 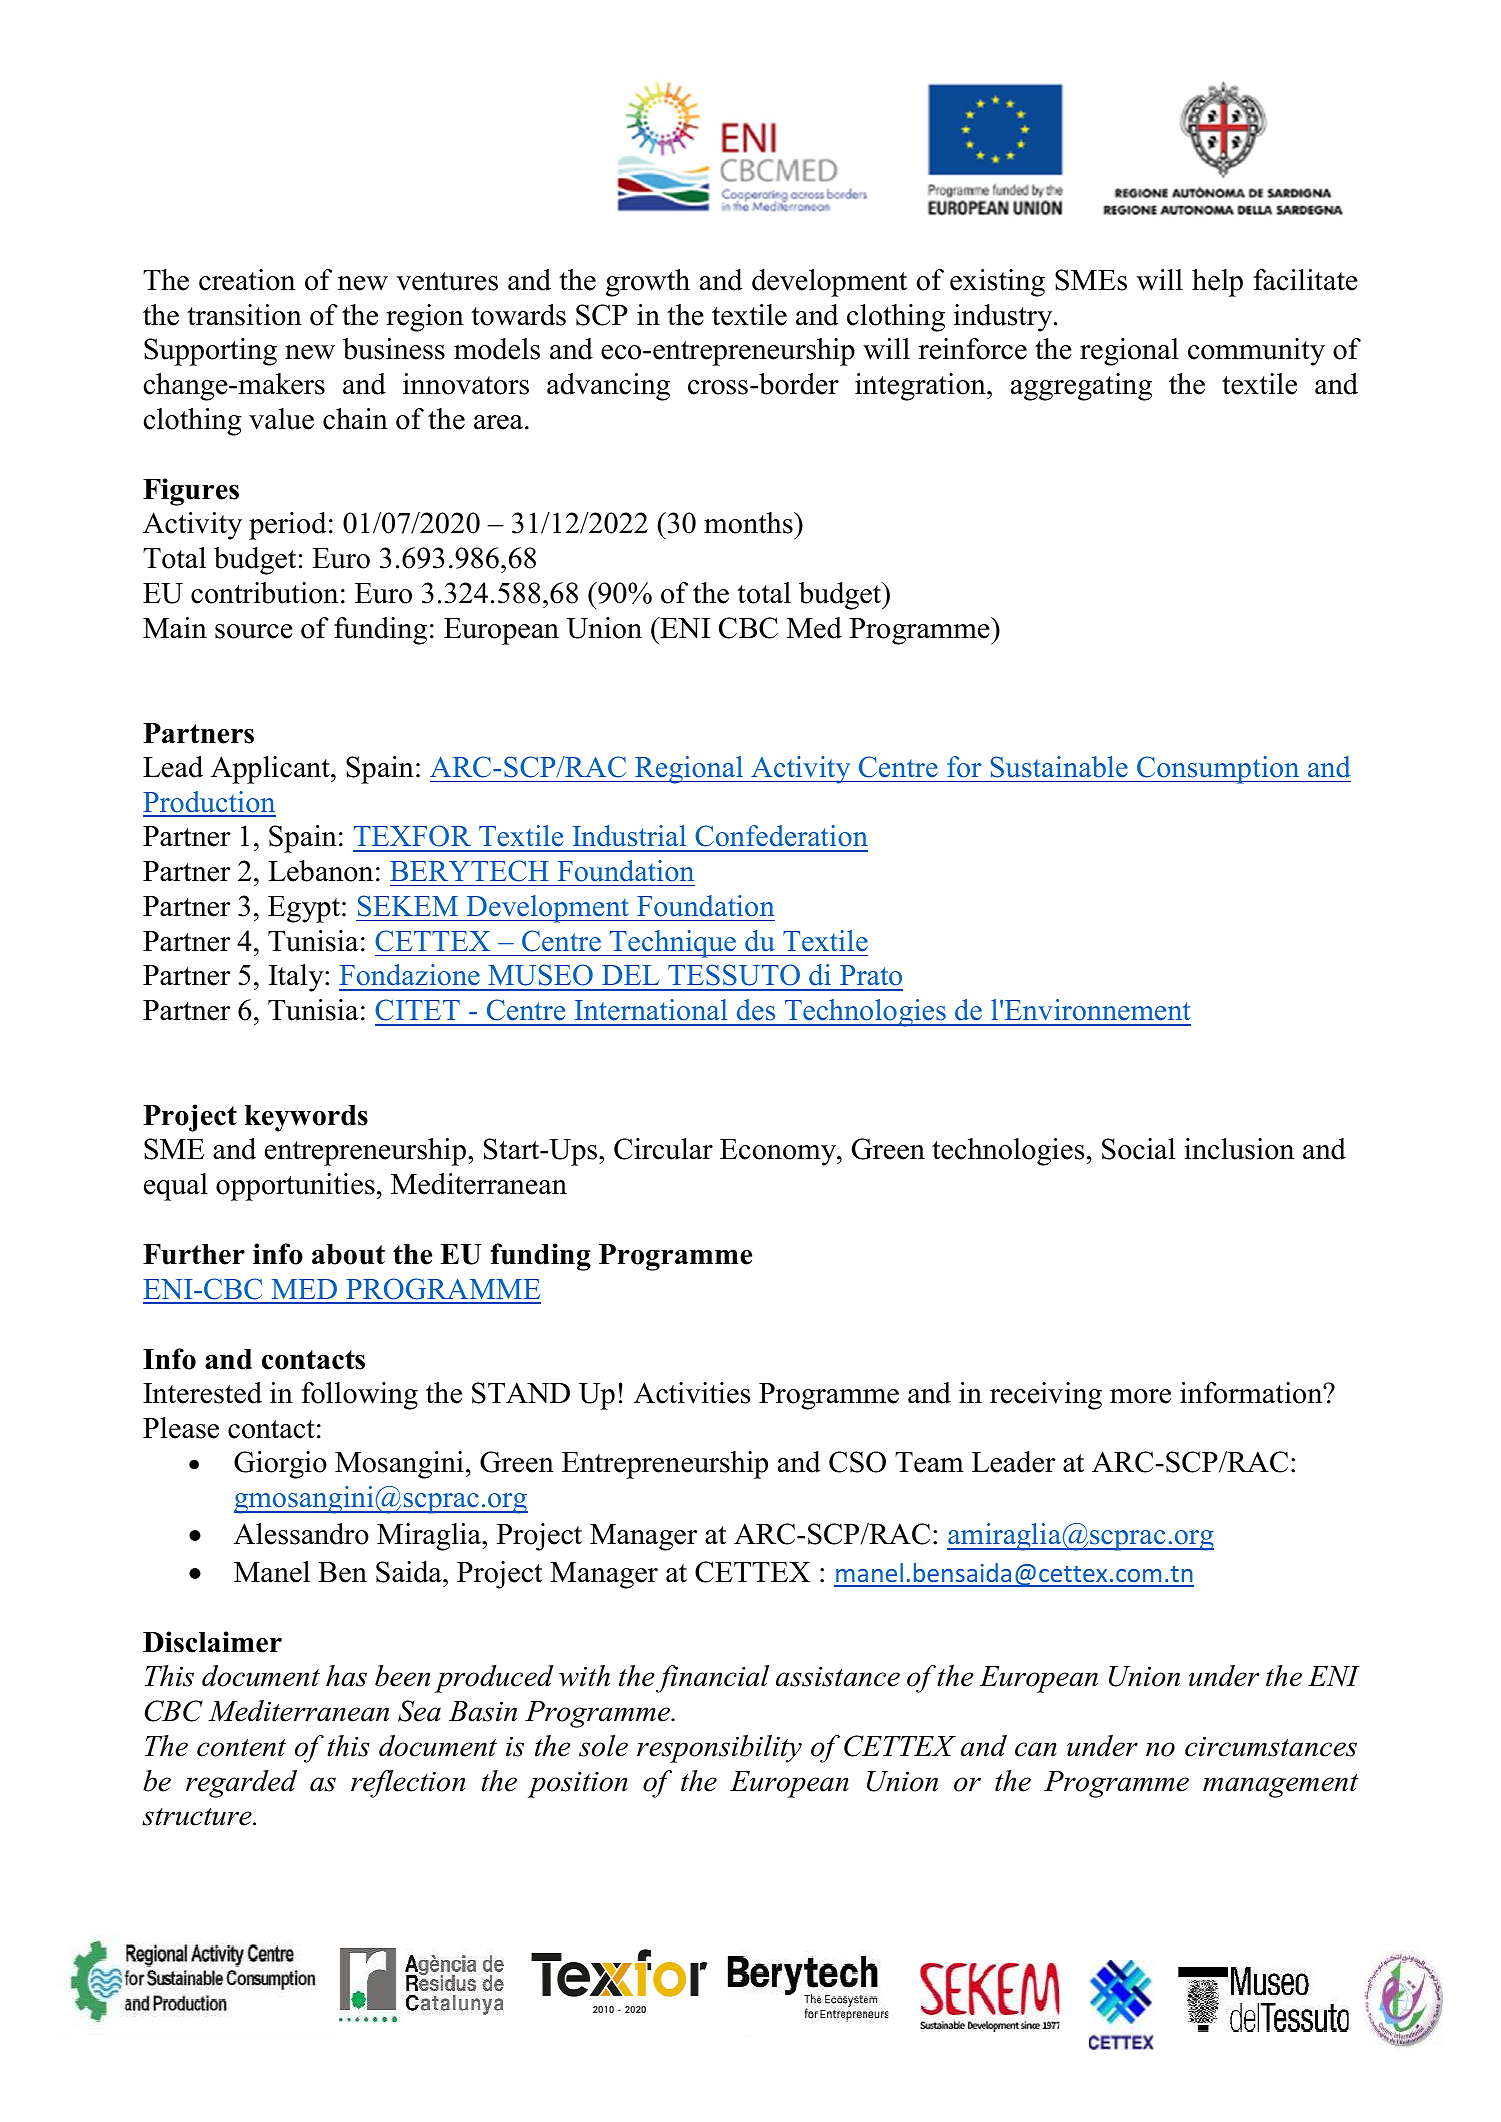 What do you see at coordinates (254, 631) in the screenshot?
I see `source` at bounding box center [254, 631].
